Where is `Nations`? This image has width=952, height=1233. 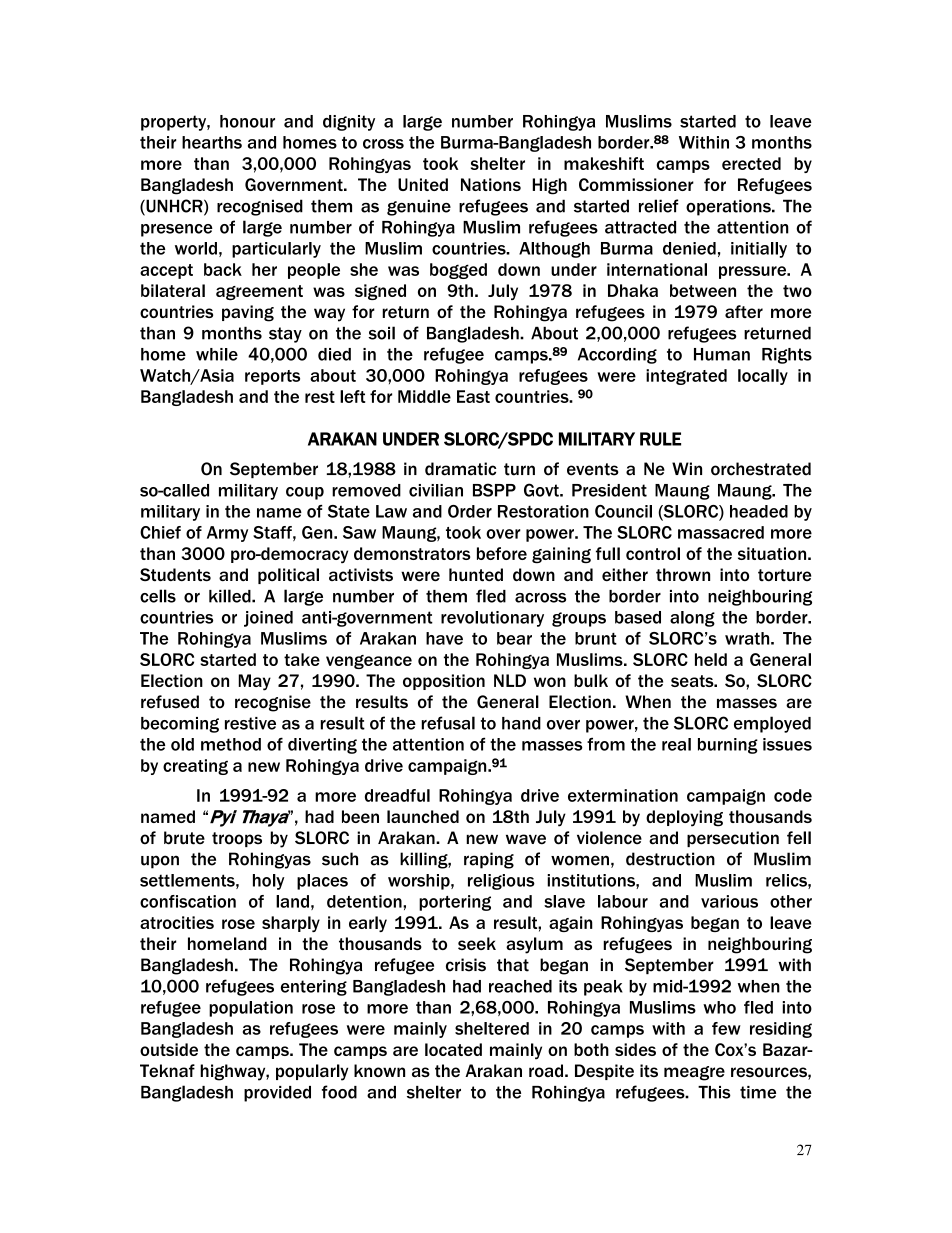
Nations is located at coordinates (491, 184).
